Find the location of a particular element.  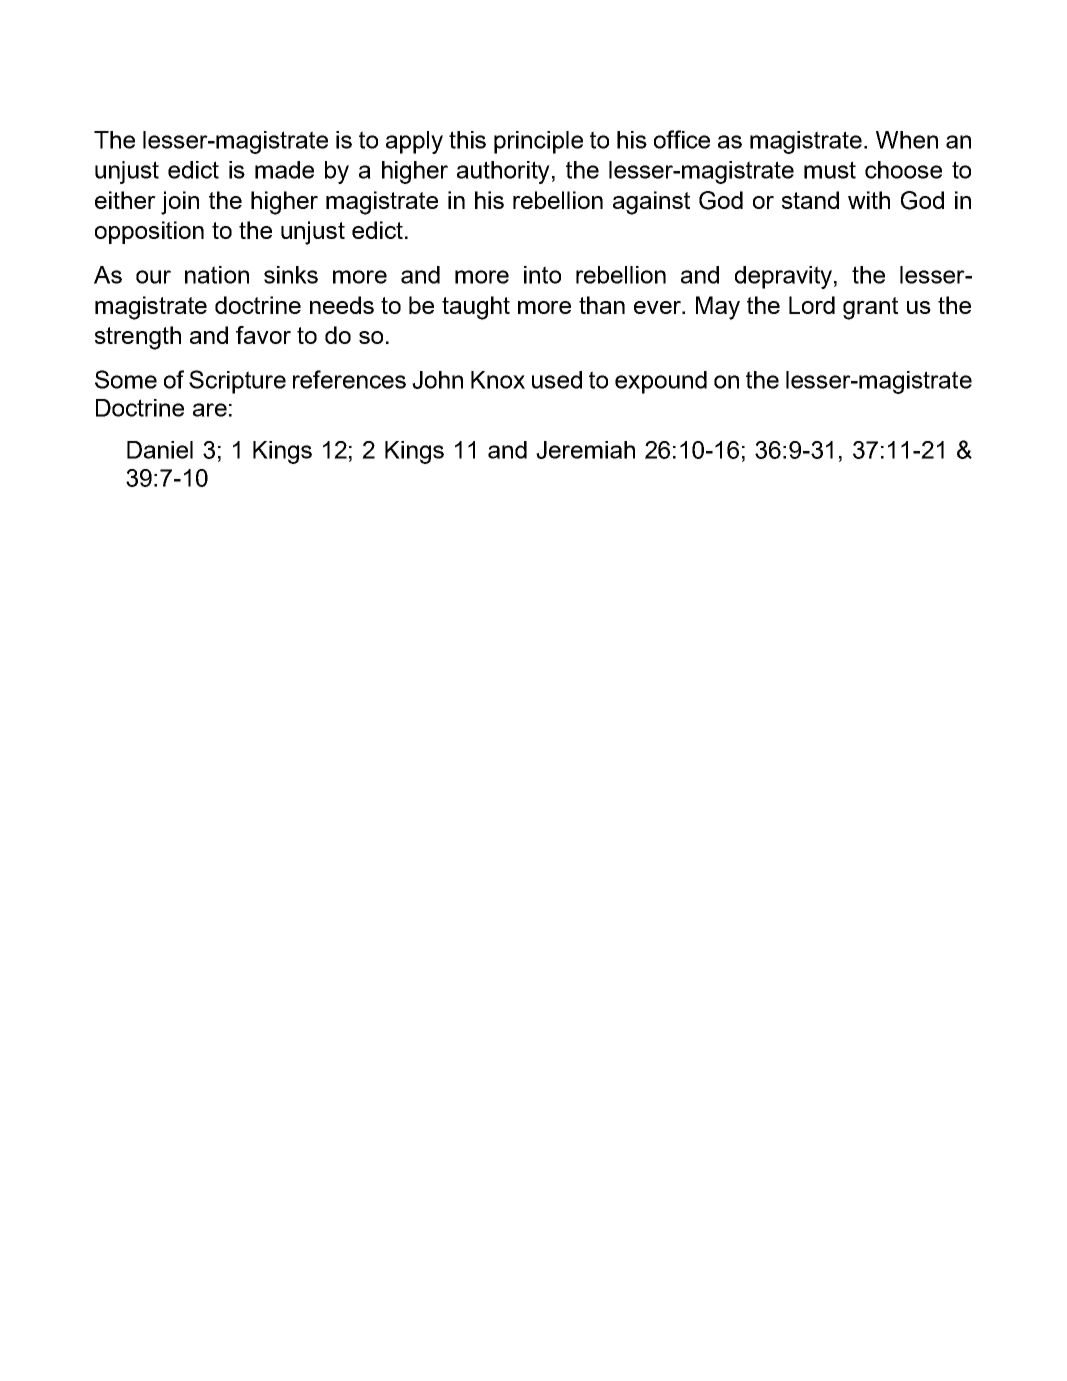

taught is located at coordinates (476, 308).
